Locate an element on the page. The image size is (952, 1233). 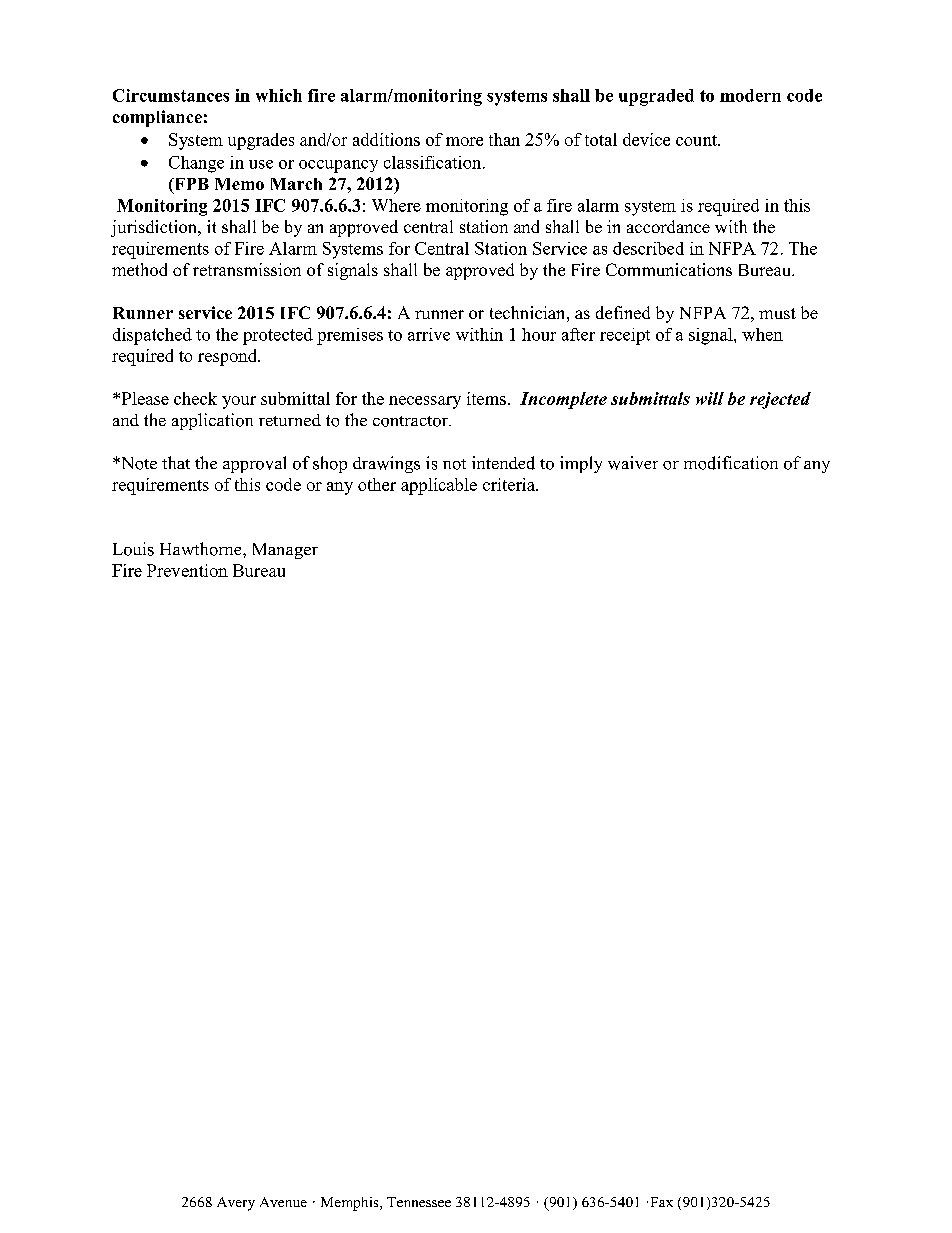
modification is located at coordinates (731, 463).
